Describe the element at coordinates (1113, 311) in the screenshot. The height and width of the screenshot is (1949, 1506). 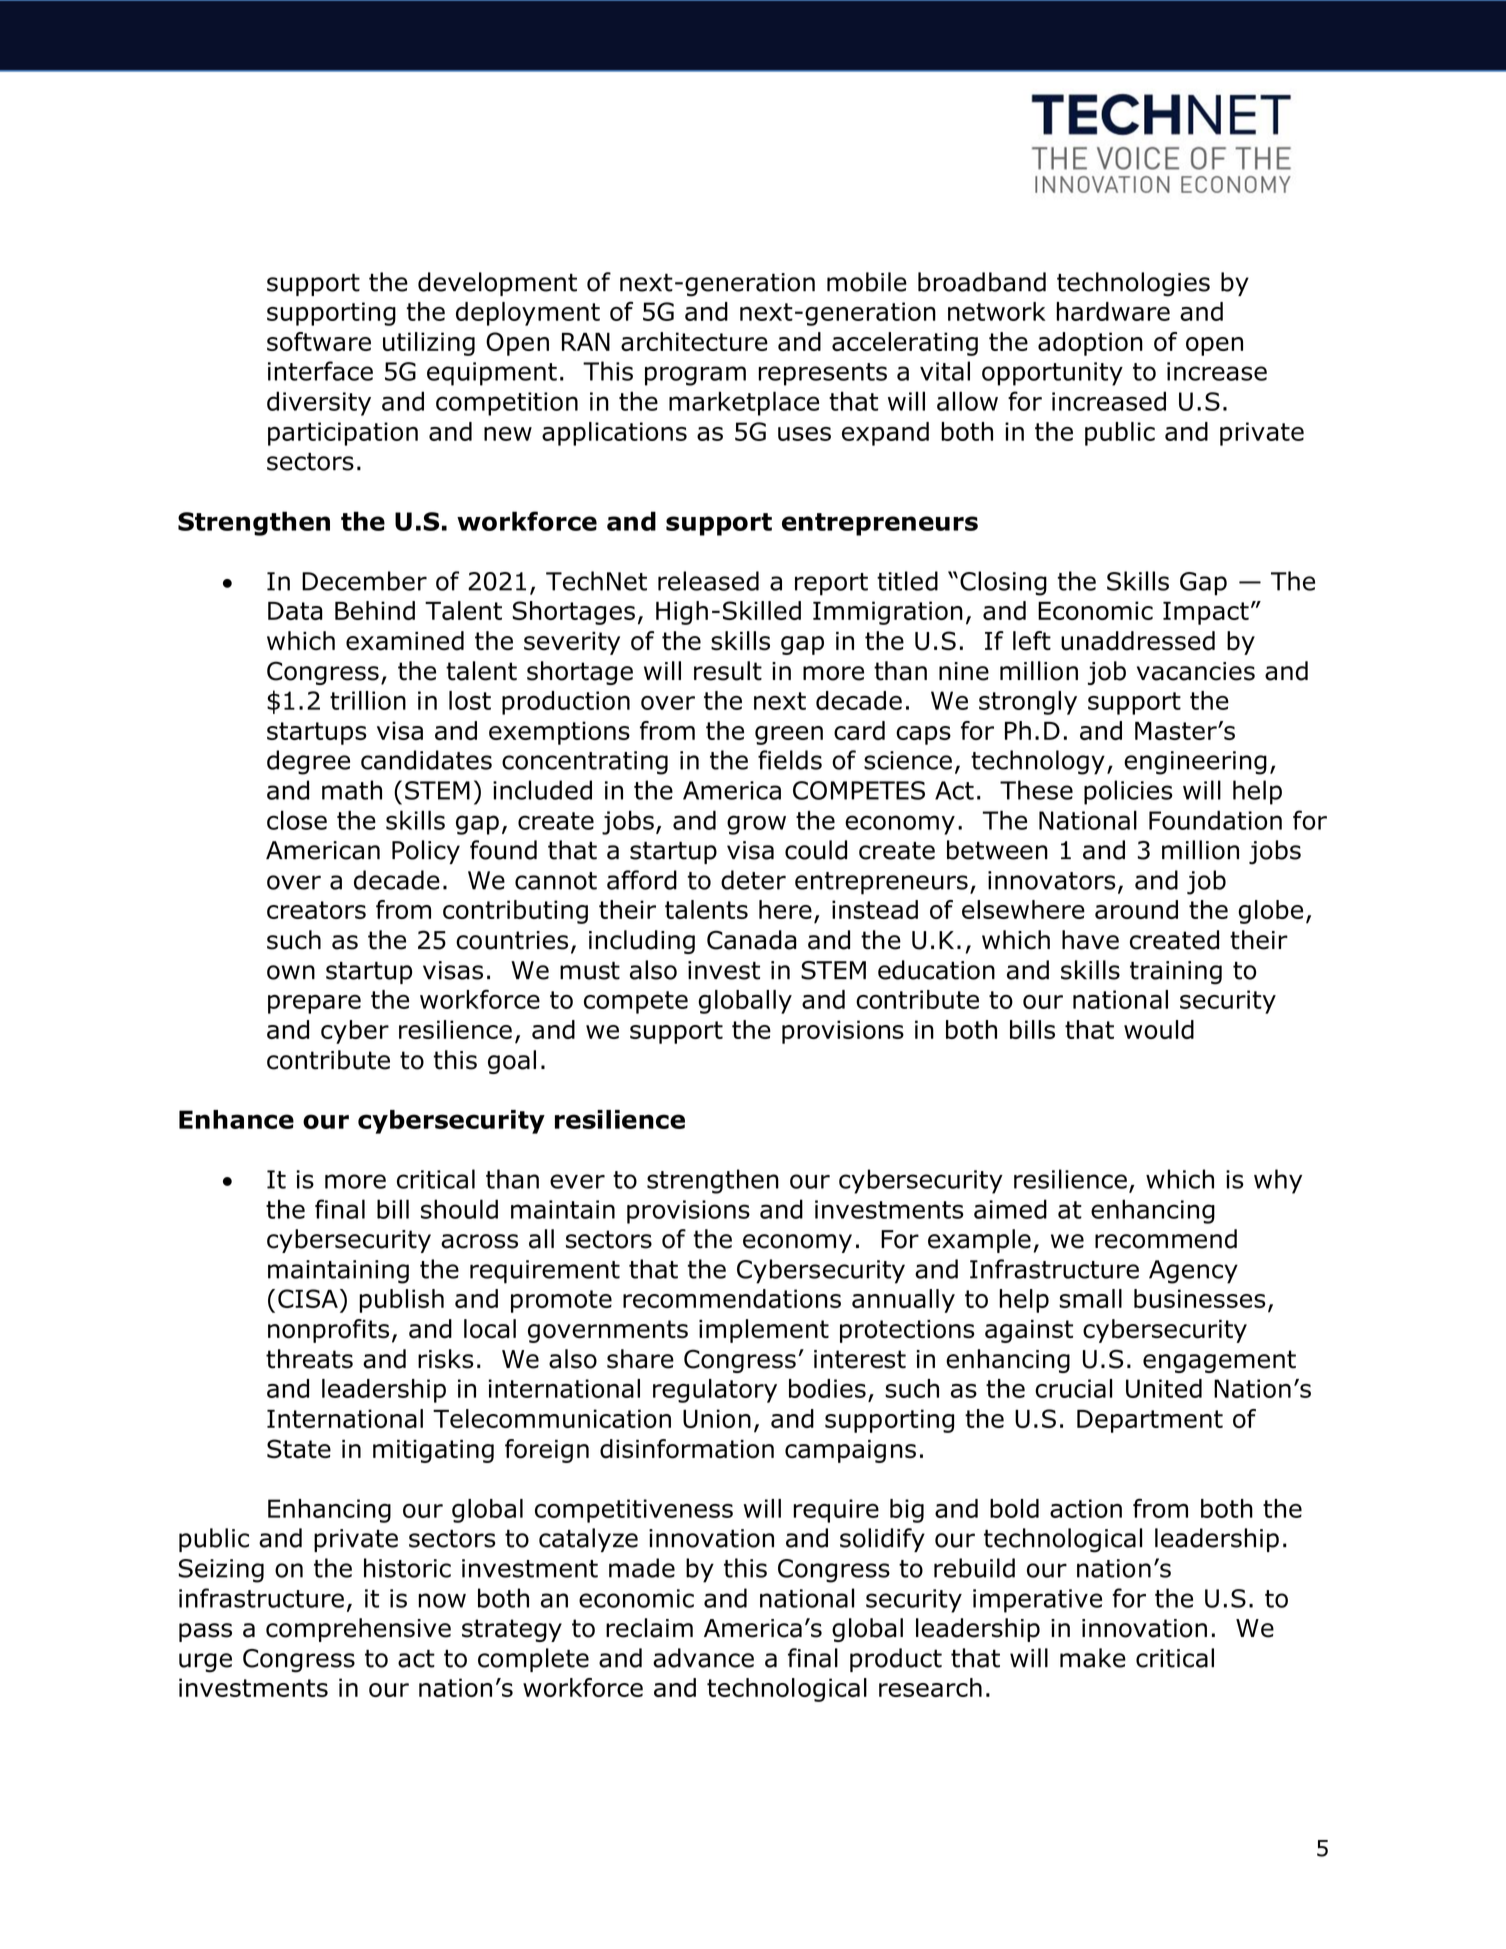
I see `hardware` at that location.
